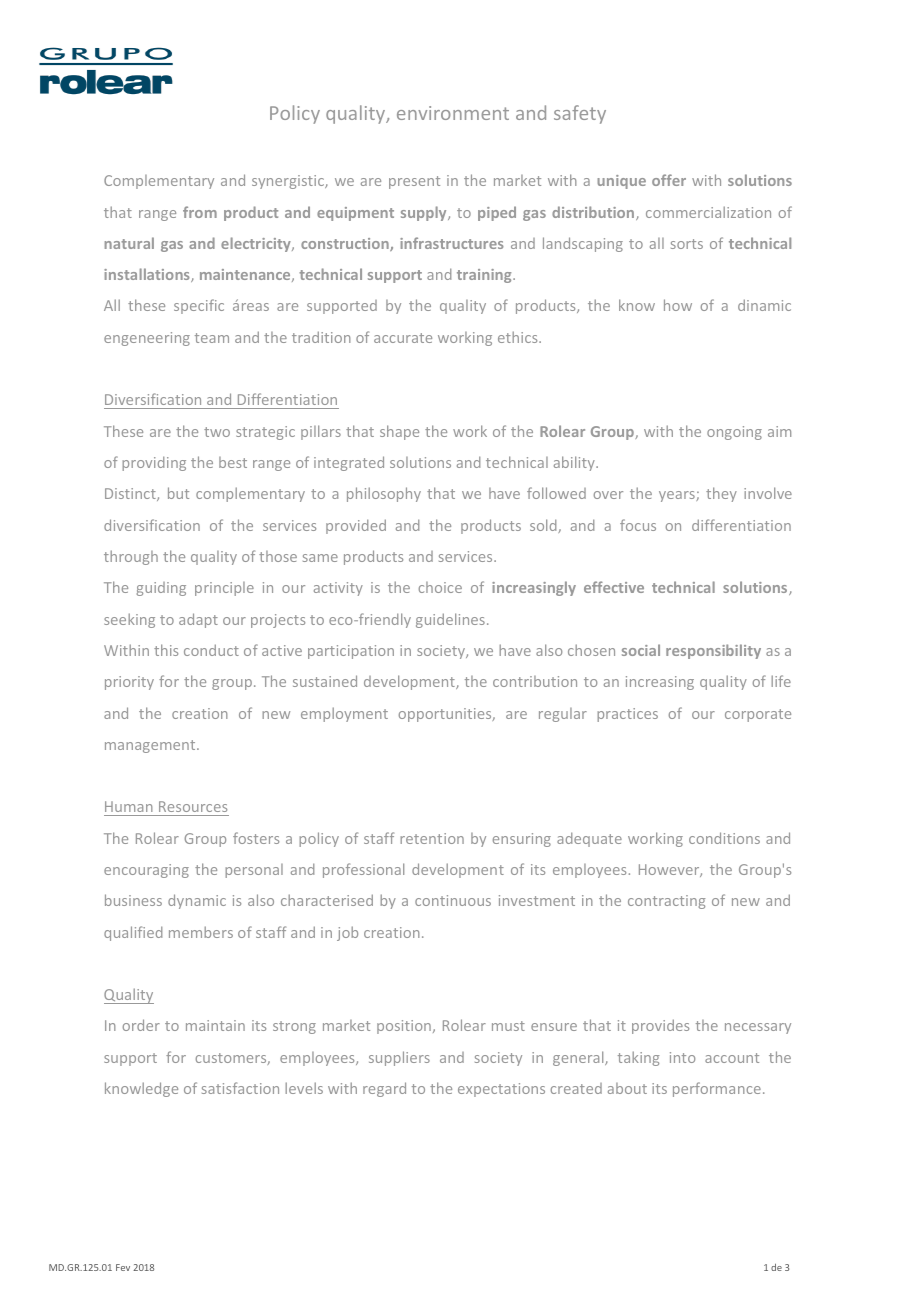 The height and width of the document is (1308, 924). Describe the element at coordinates (123, 1267) in the document. I see `Fev` at that location.
